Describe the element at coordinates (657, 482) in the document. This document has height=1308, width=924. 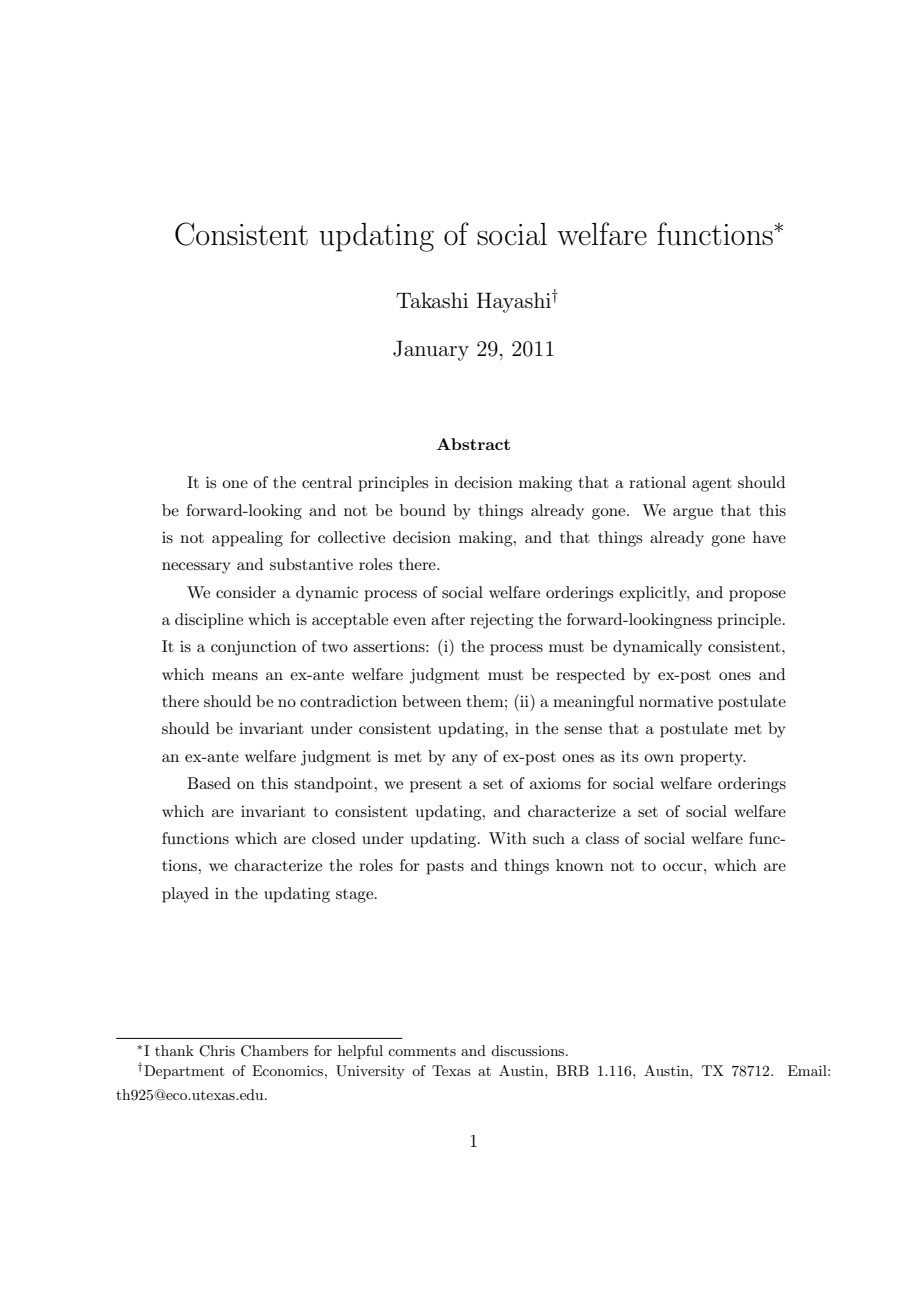
I see `rational` at that location.
